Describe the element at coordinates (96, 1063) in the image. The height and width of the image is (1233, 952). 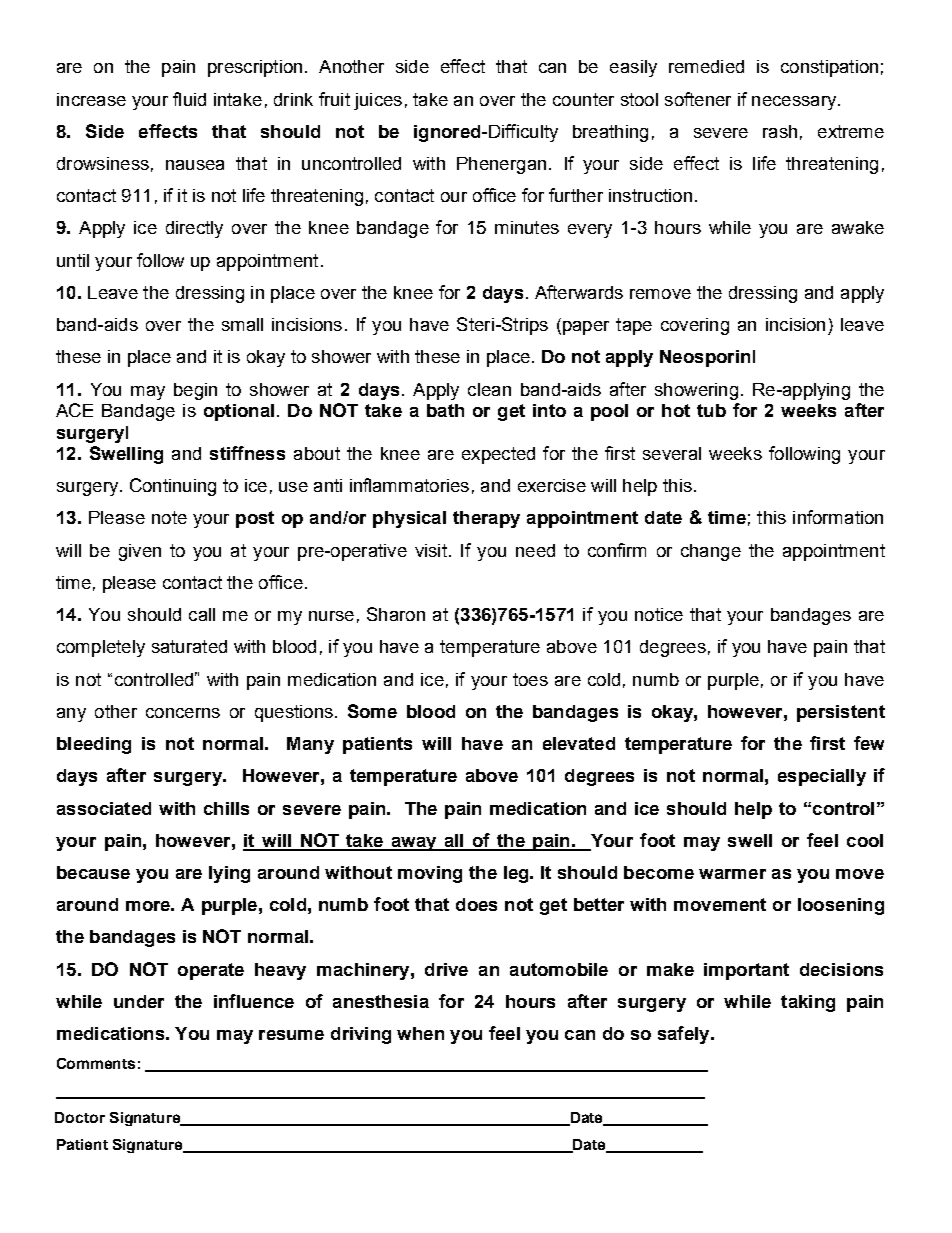
I see `Comments` at that location.
